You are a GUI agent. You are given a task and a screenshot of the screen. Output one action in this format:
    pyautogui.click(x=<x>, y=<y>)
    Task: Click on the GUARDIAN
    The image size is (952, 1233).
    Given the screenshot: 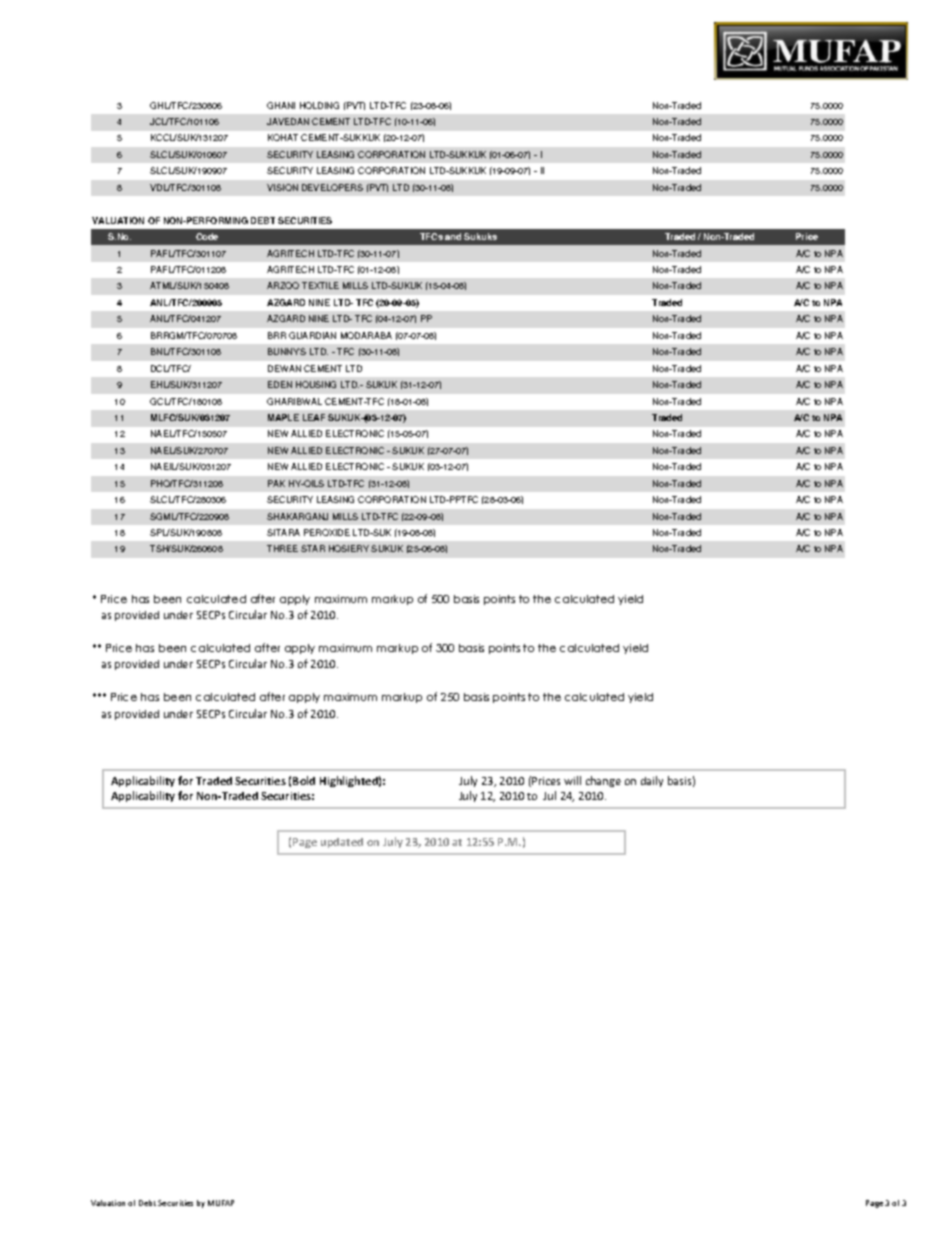 What is the action you would take?
    pyautogui.click(x=312, y=335)
